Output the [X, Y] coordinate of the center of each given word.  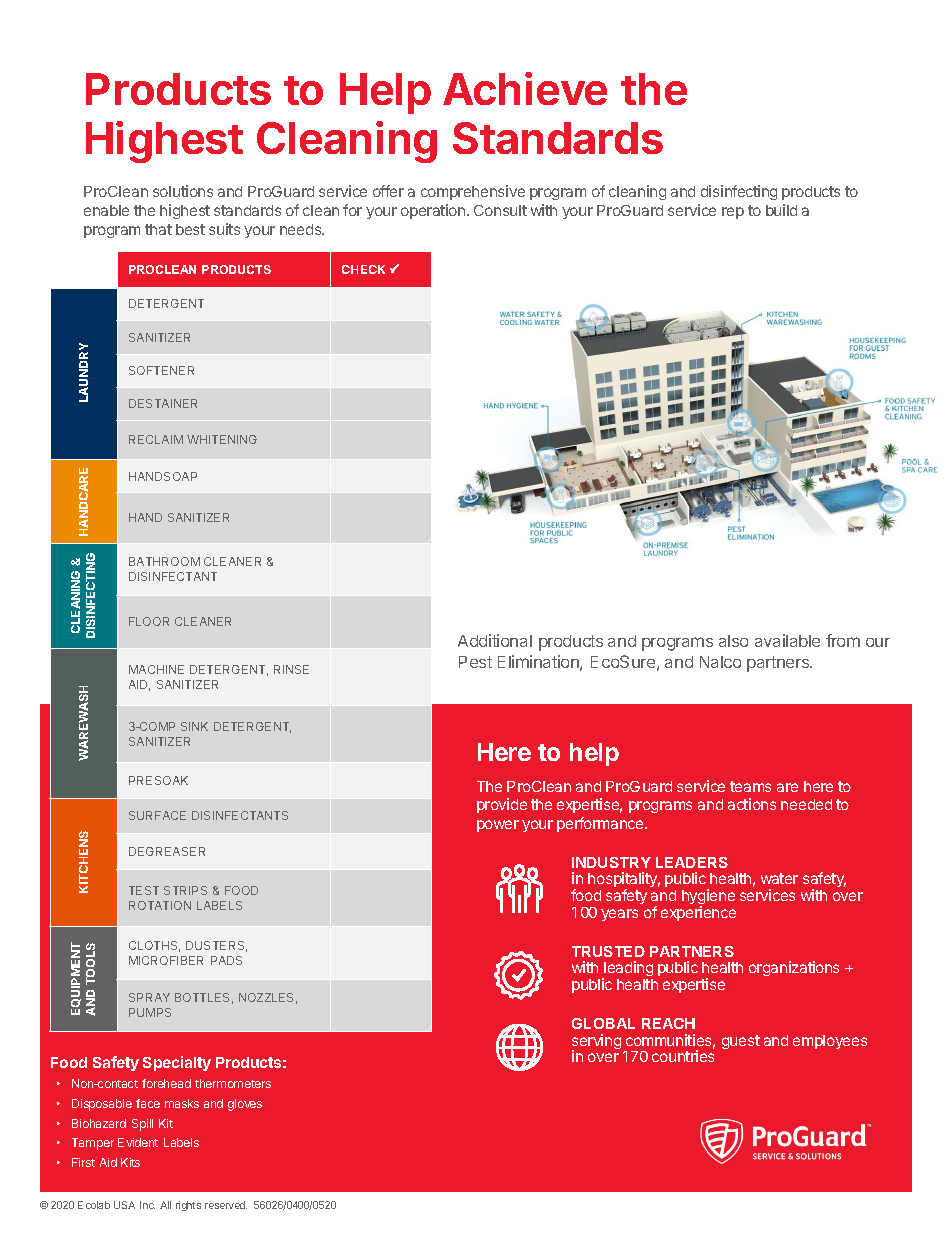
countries [683, 1056]
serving [596, 1043]
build [781, 210]
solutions [183, 191]
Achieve [525, 88]
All [165, 1205]
